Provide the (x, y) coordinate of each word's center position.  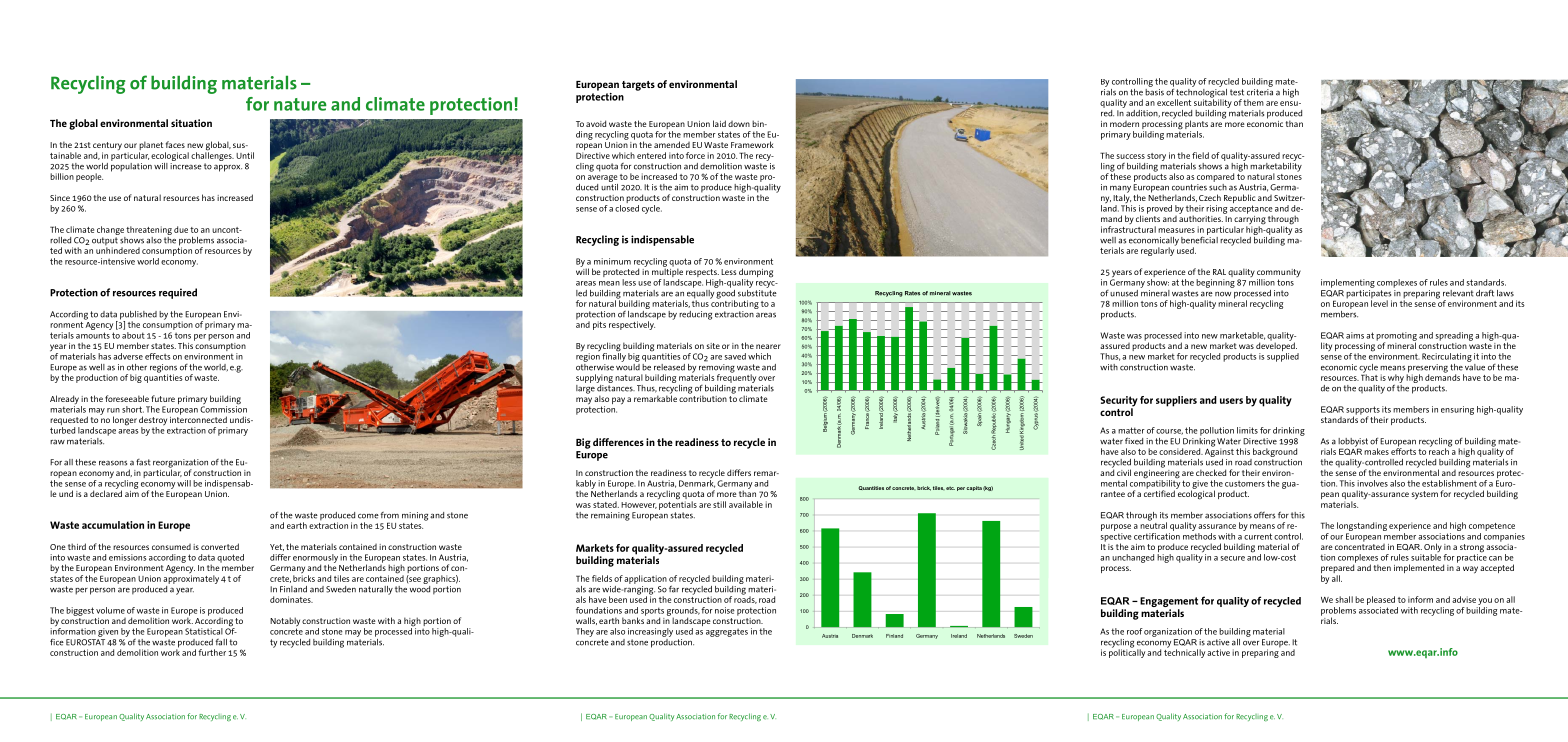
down (739, 124)
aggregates (727, 632)
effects (158, 356)
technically (1184, 652)
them (1253, 102)
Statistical (204, 631)
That (1369, 376)
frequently (736, 377)
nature (300, 104)
